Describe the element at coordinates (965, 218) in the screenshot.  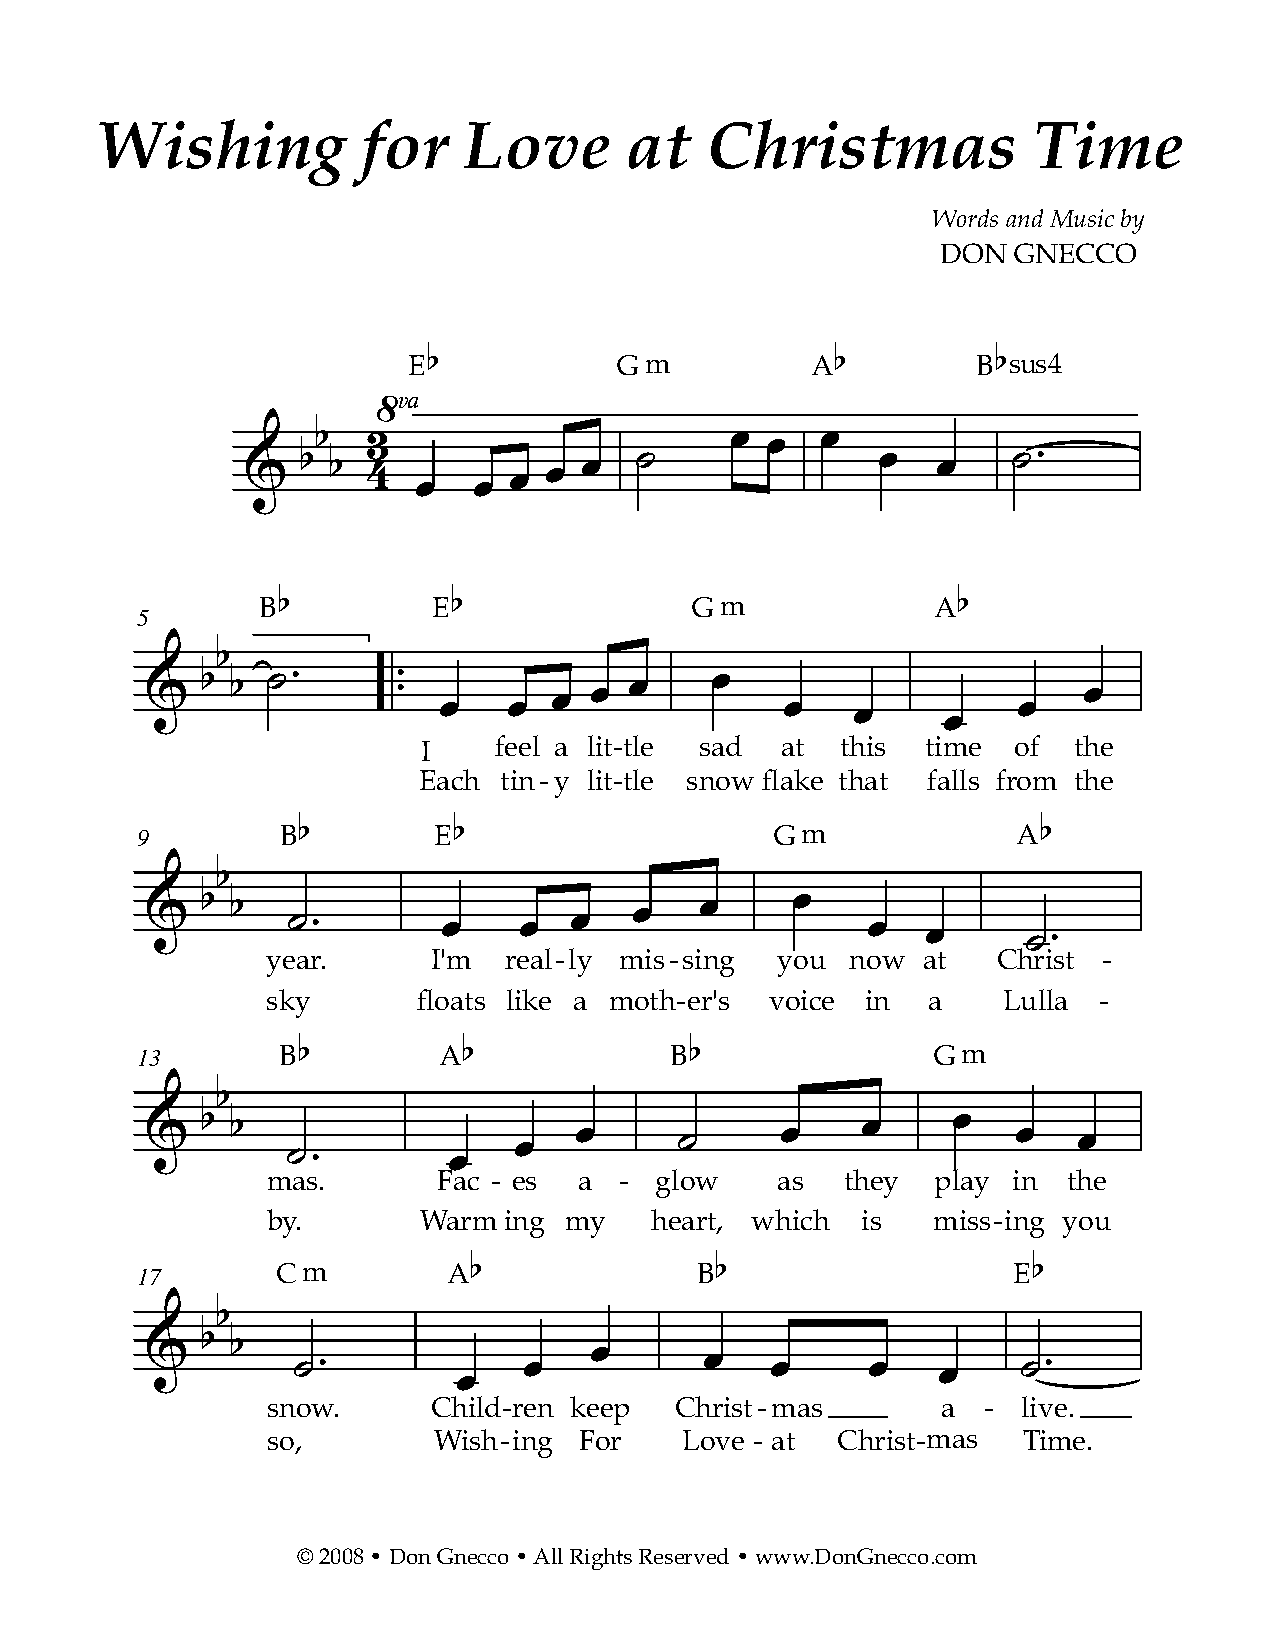
I see `Words` at that location.
